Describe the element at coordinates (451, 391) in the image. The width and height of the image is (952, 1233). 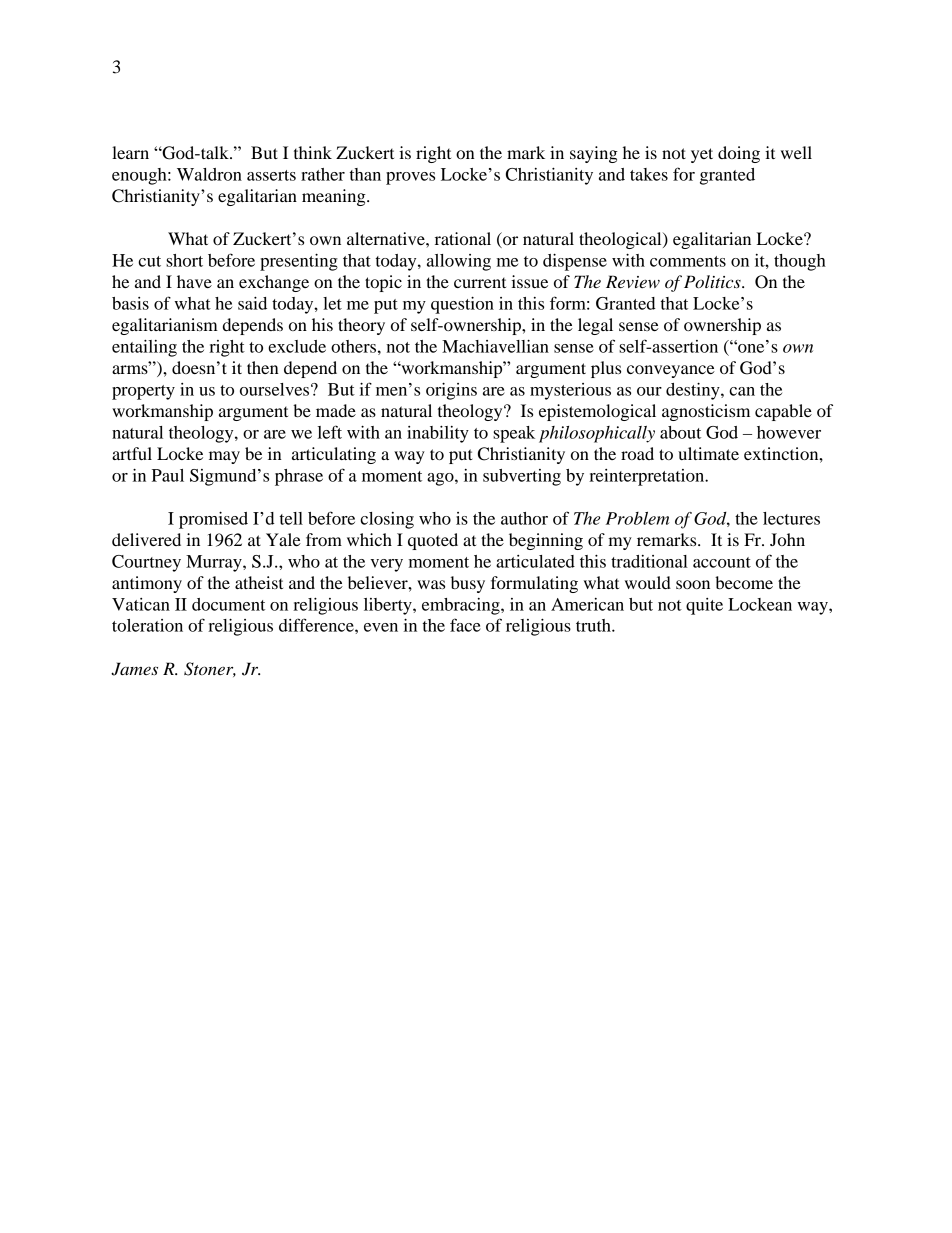
I see `origins` at that location.
